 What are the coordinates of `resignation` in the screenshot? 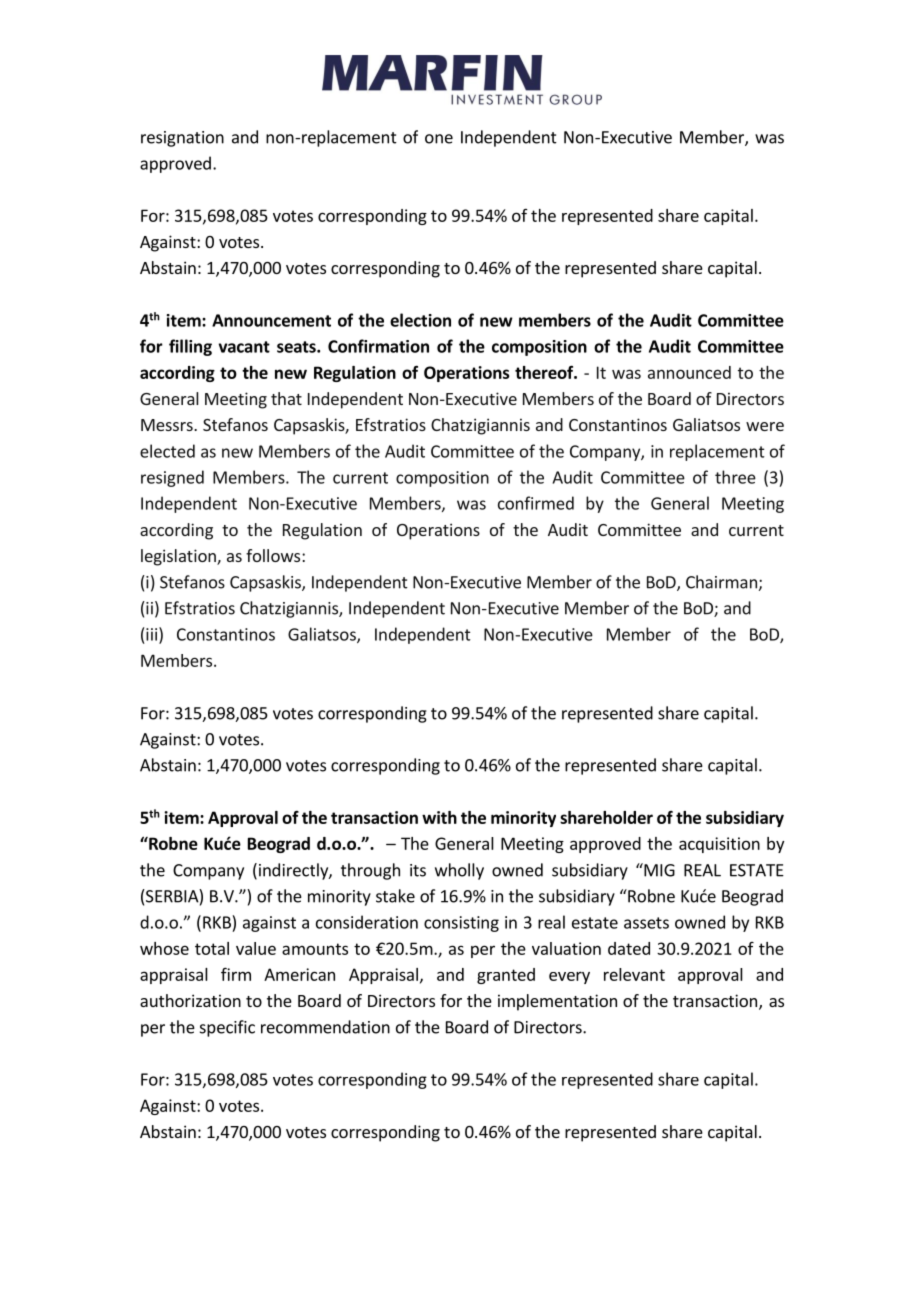 It's located at (182, 139).
